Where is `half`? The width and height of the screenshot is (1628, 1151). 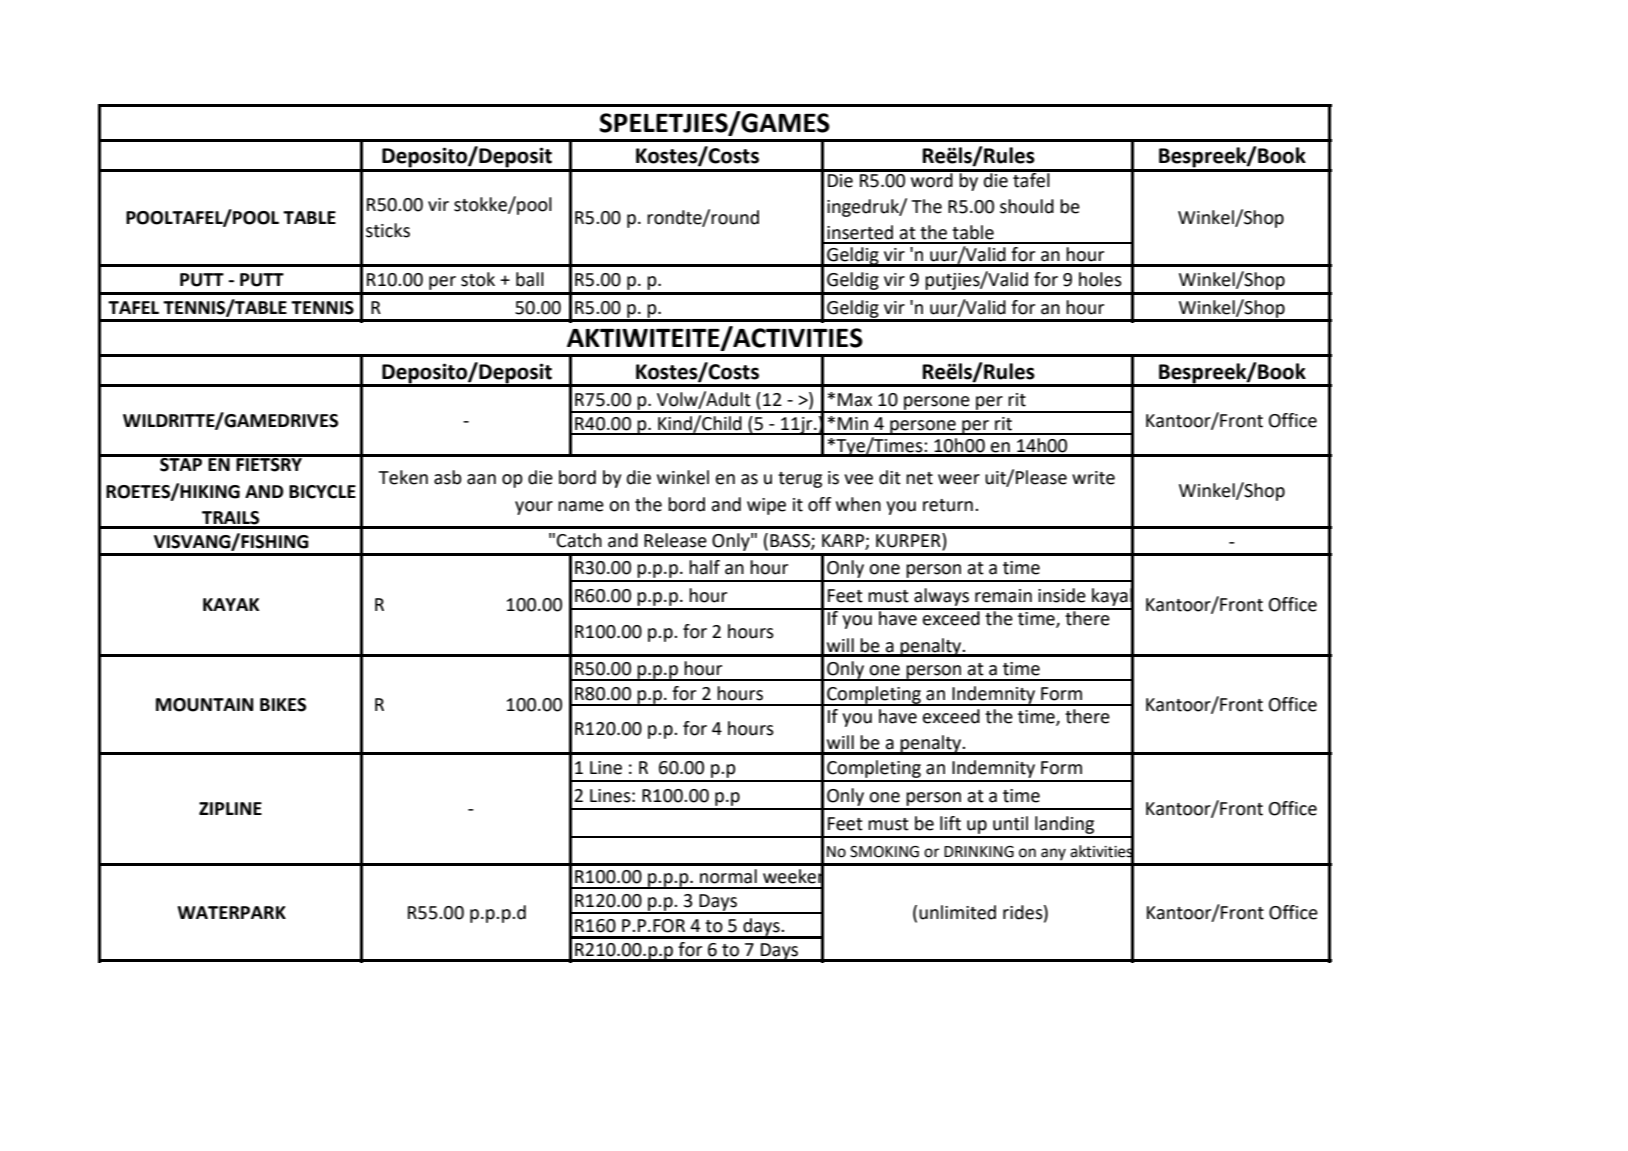 half is located at coordinates (704, 567).
